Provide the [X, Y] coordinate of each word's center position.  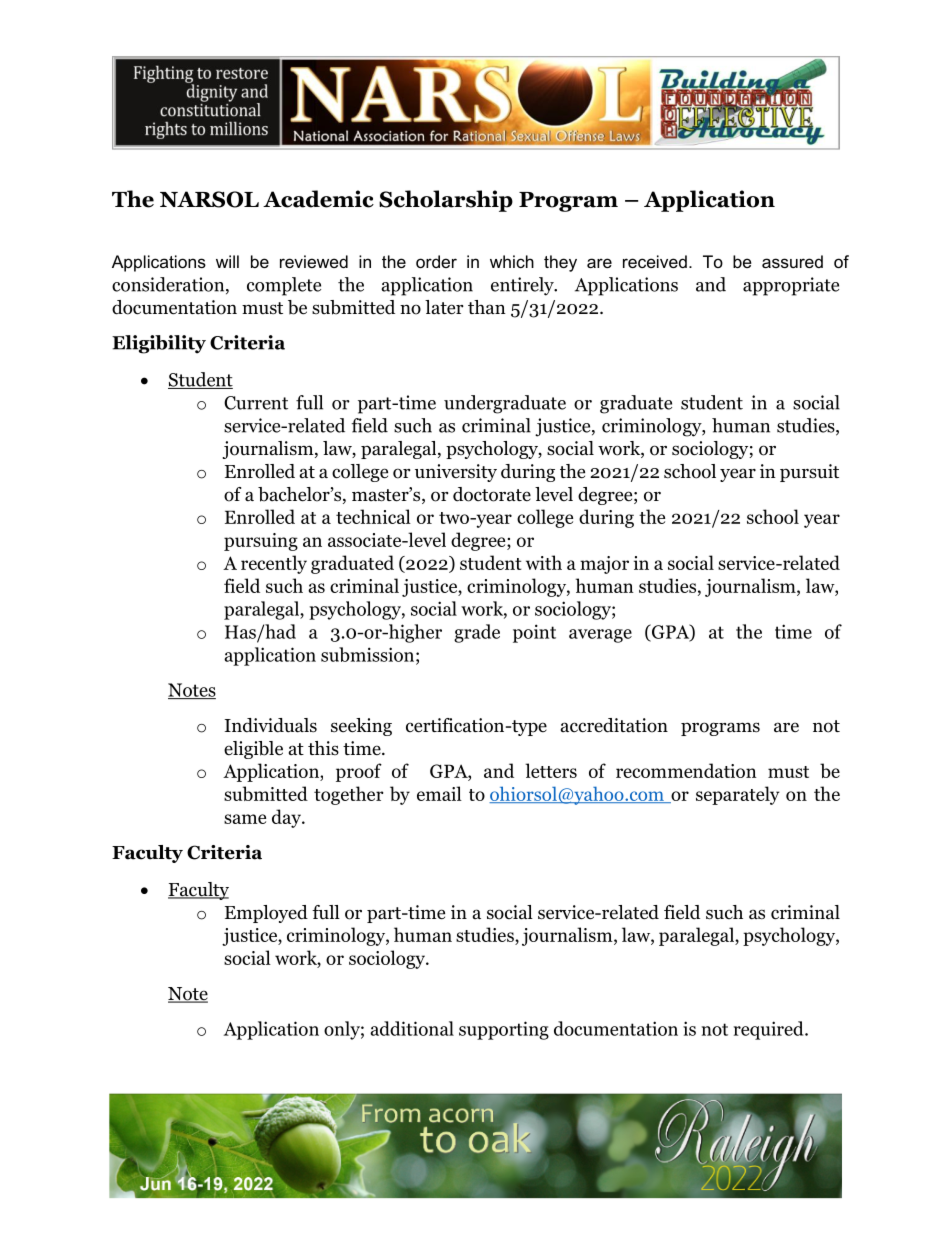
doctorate [492, 494]
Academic [318, 199]
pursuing [261, 542]
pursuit [809, 473]
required [770, 1030]
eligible [253, 750]
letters [551, 770]
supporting [504, 1030]
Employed [266, 914]
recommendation [686, 770]
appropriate [791, 286]
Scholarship [446, 201]
